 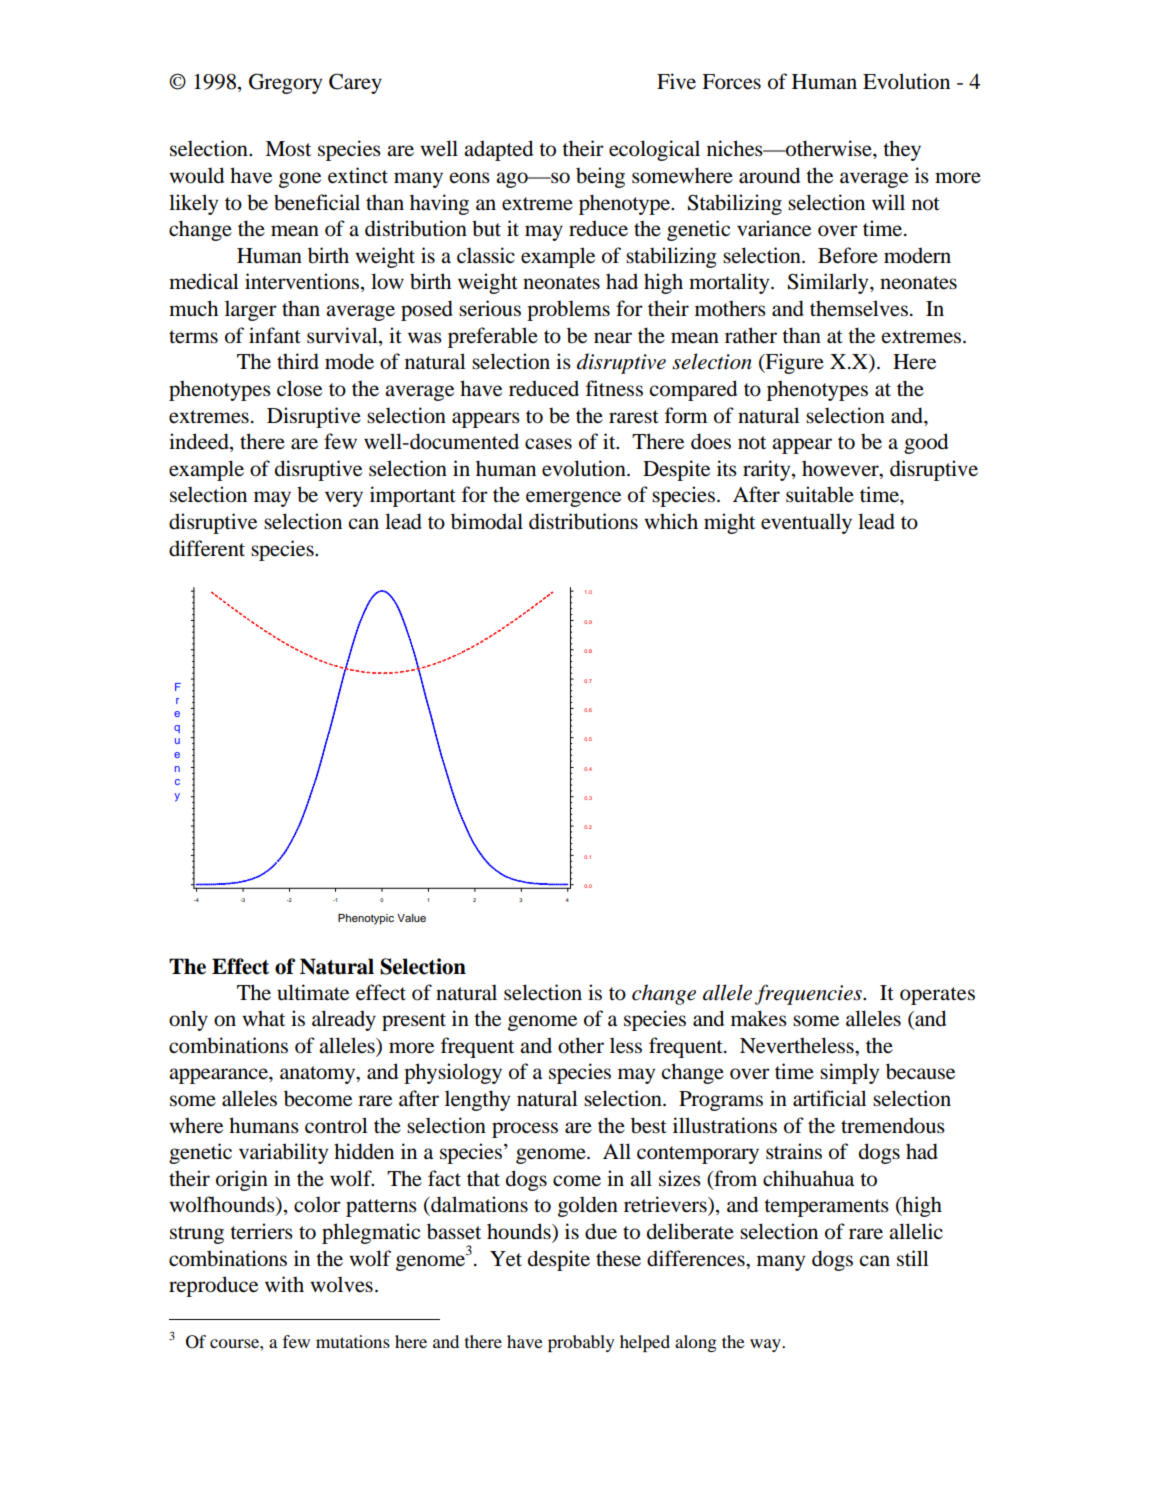 What do you see at coordinates (284, 1284) in the page?
I see `with` at bounding box center [284, 1284].
